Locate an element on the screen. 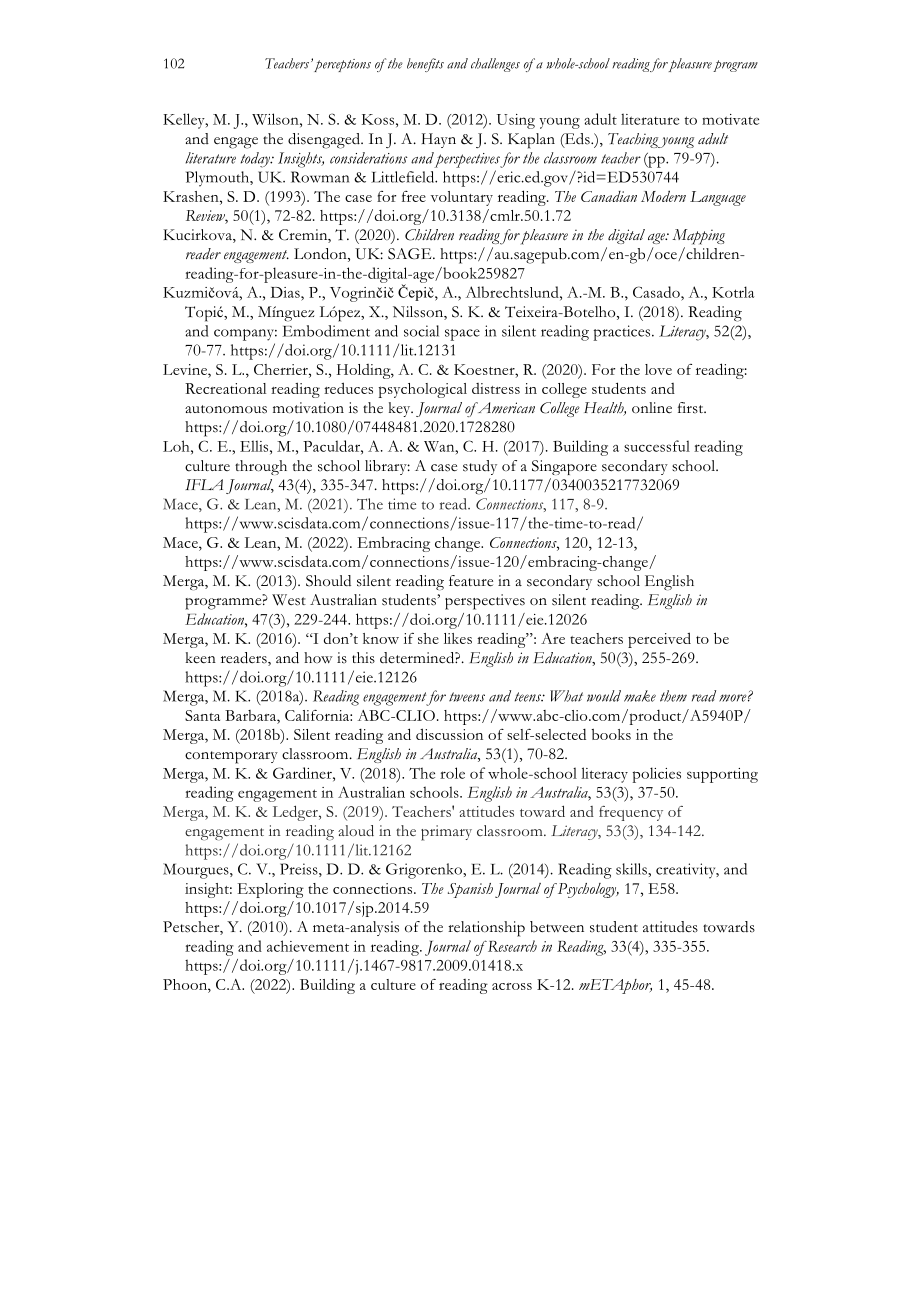  keen is located at coordinates (201, 657).
